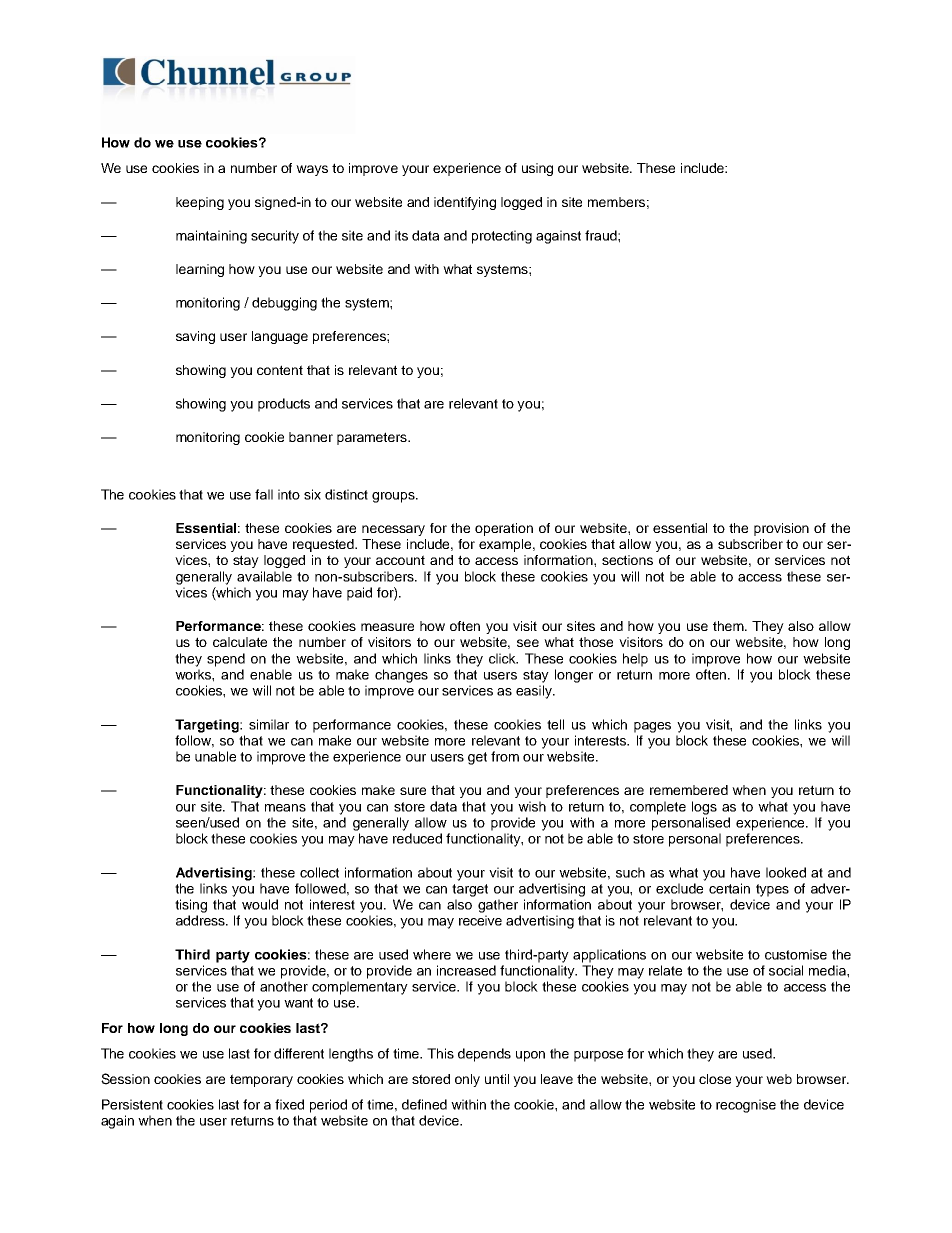  Describe the element at coordinates (465, 203) in the page. I see `identifying` at that location.
